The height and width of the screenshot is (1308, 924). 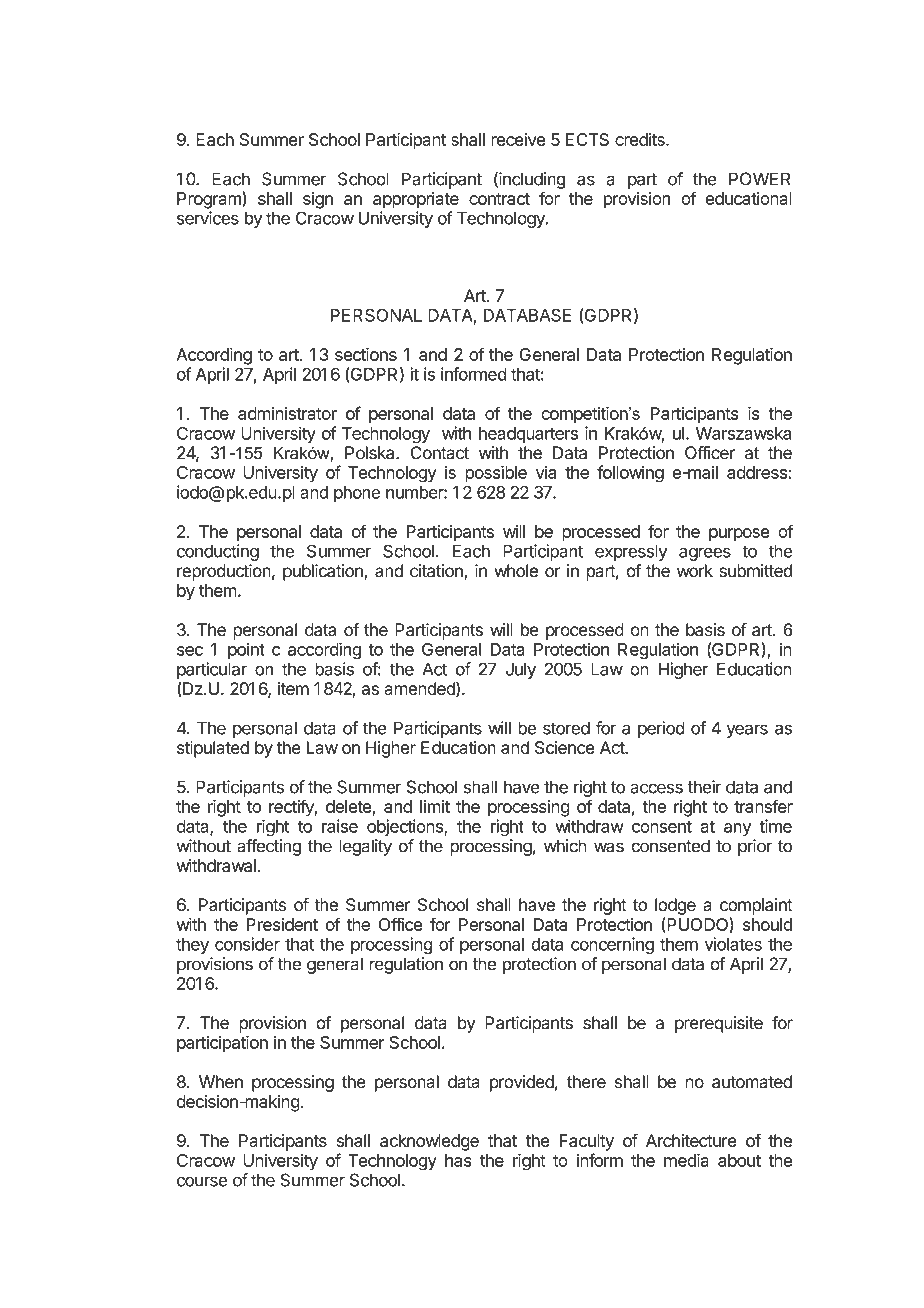 What do you see at coordinates (758, 472) in the screenshot?
I see `address` at bounding box center [758, 472].
